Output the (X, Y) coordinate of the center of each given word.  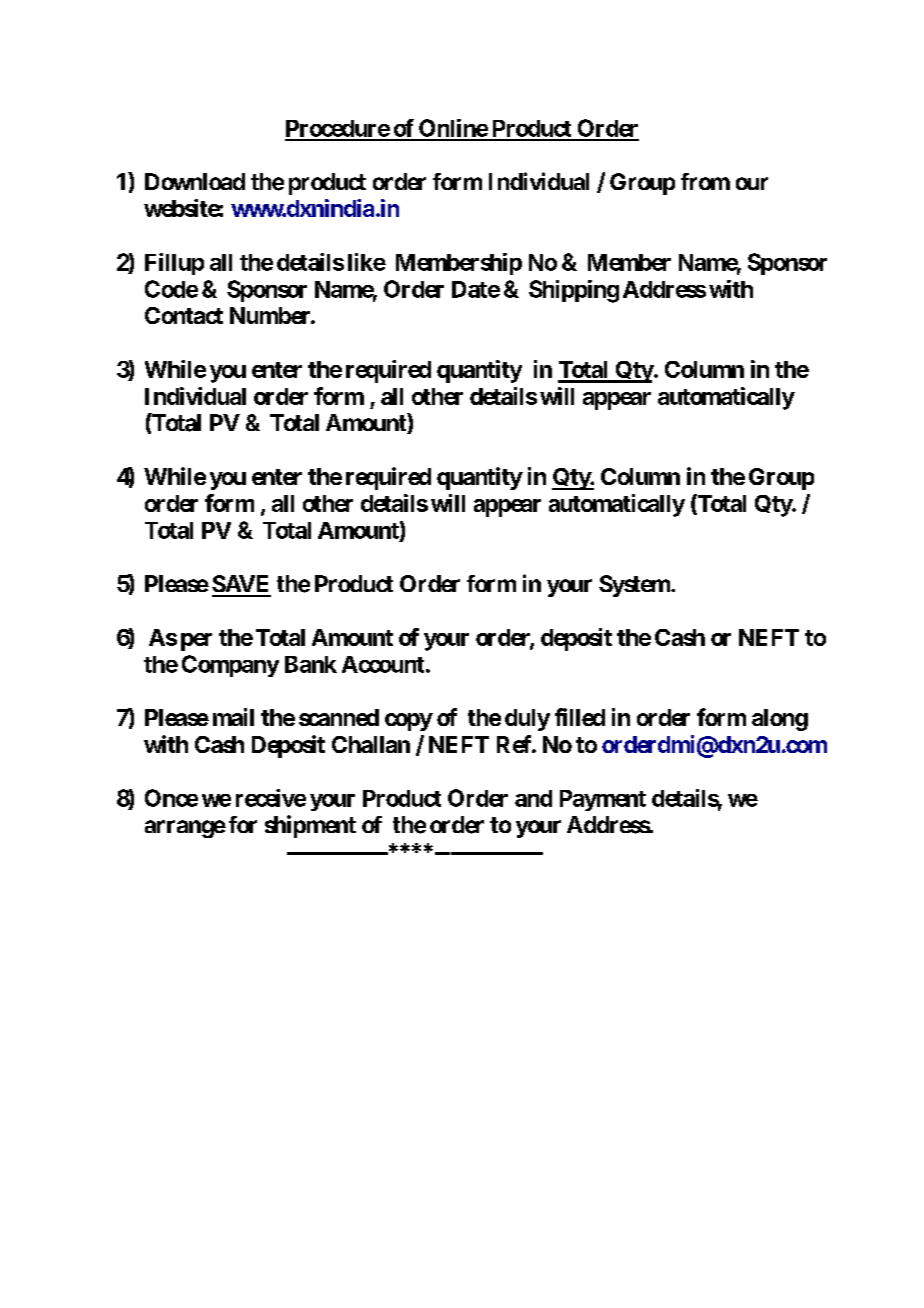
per (196, 642)
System (635, 586)
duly (527, 720)
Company (230, 666)
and (533, 798)
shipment (310, 826)
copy (409, 722)
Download (195, 181)
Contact (184, 315)
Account (384, 664)
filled (580, 717)
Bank (311, 664)
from (705, 181)
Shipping (574, 291)
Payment (603, 800)
